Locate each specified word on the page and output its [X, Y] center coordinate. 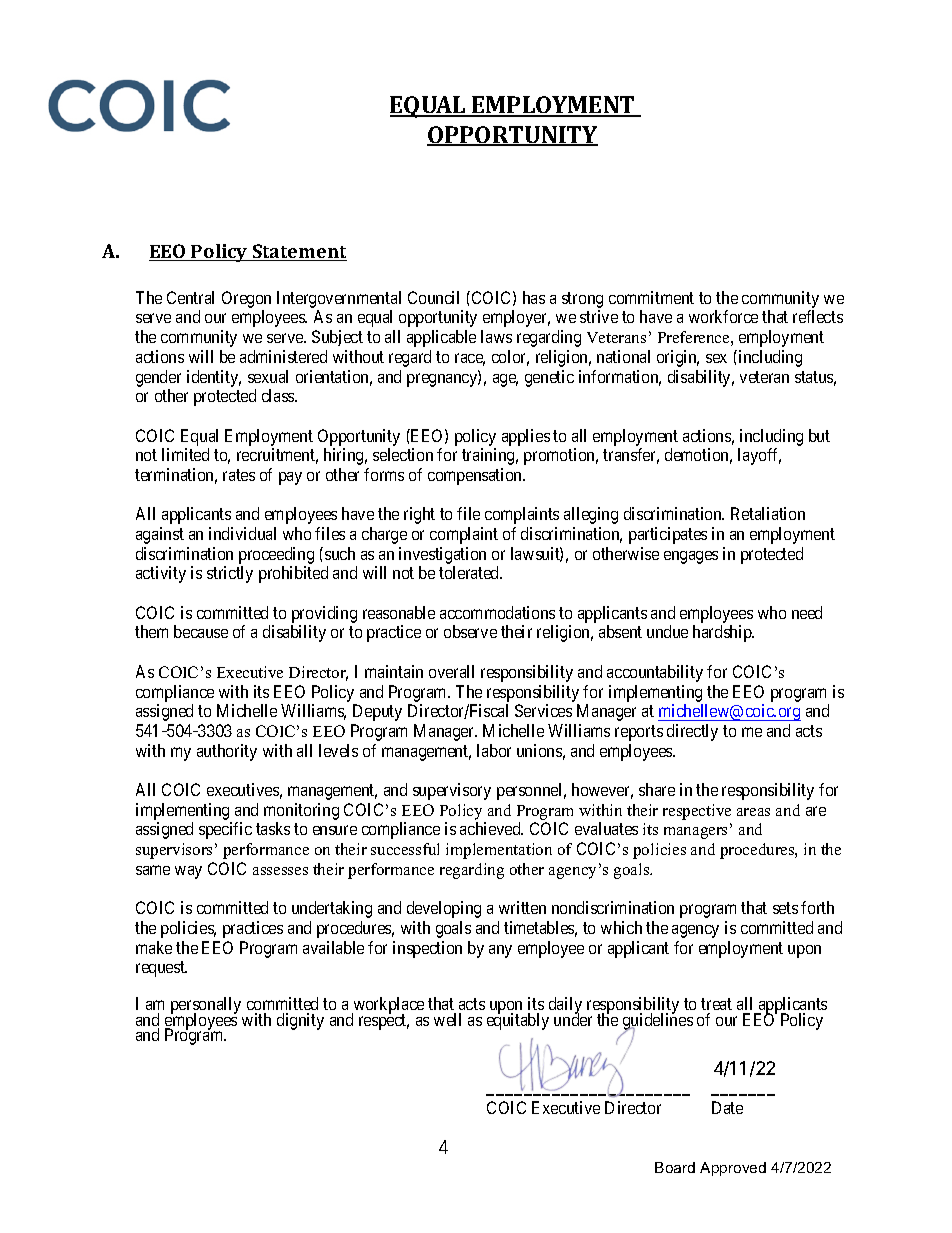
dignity [300, 1021]
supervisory [452, 791]
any [500, 951]
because [201, 631]
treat [716, 1004]
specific [225, 830]
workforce [723, 316]
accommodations [497, 612]
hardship [723, 633]
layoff [759, 456]
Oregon [246, 299]
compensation [476, 476]
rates [239, 475]
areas [753, 812]
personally [206, 1007]
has [534, 297]
